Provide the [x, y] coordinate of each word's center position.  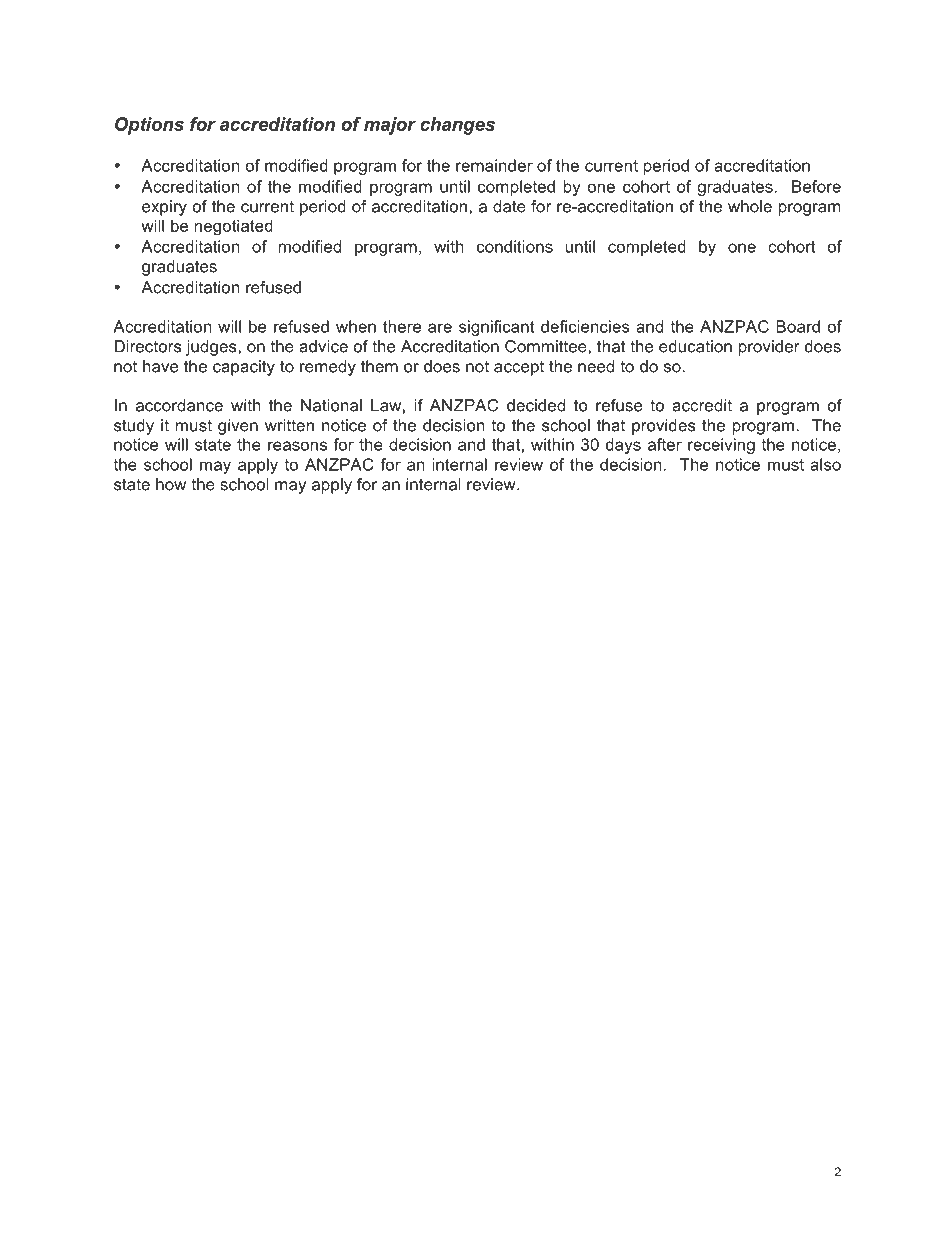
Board [798, 326]
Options [149, 126]
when [356, 326]
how [171, 484]
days [623, 446]
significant [497, 328]
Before [816, 186]
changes [457, 126]
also [825, 464]
